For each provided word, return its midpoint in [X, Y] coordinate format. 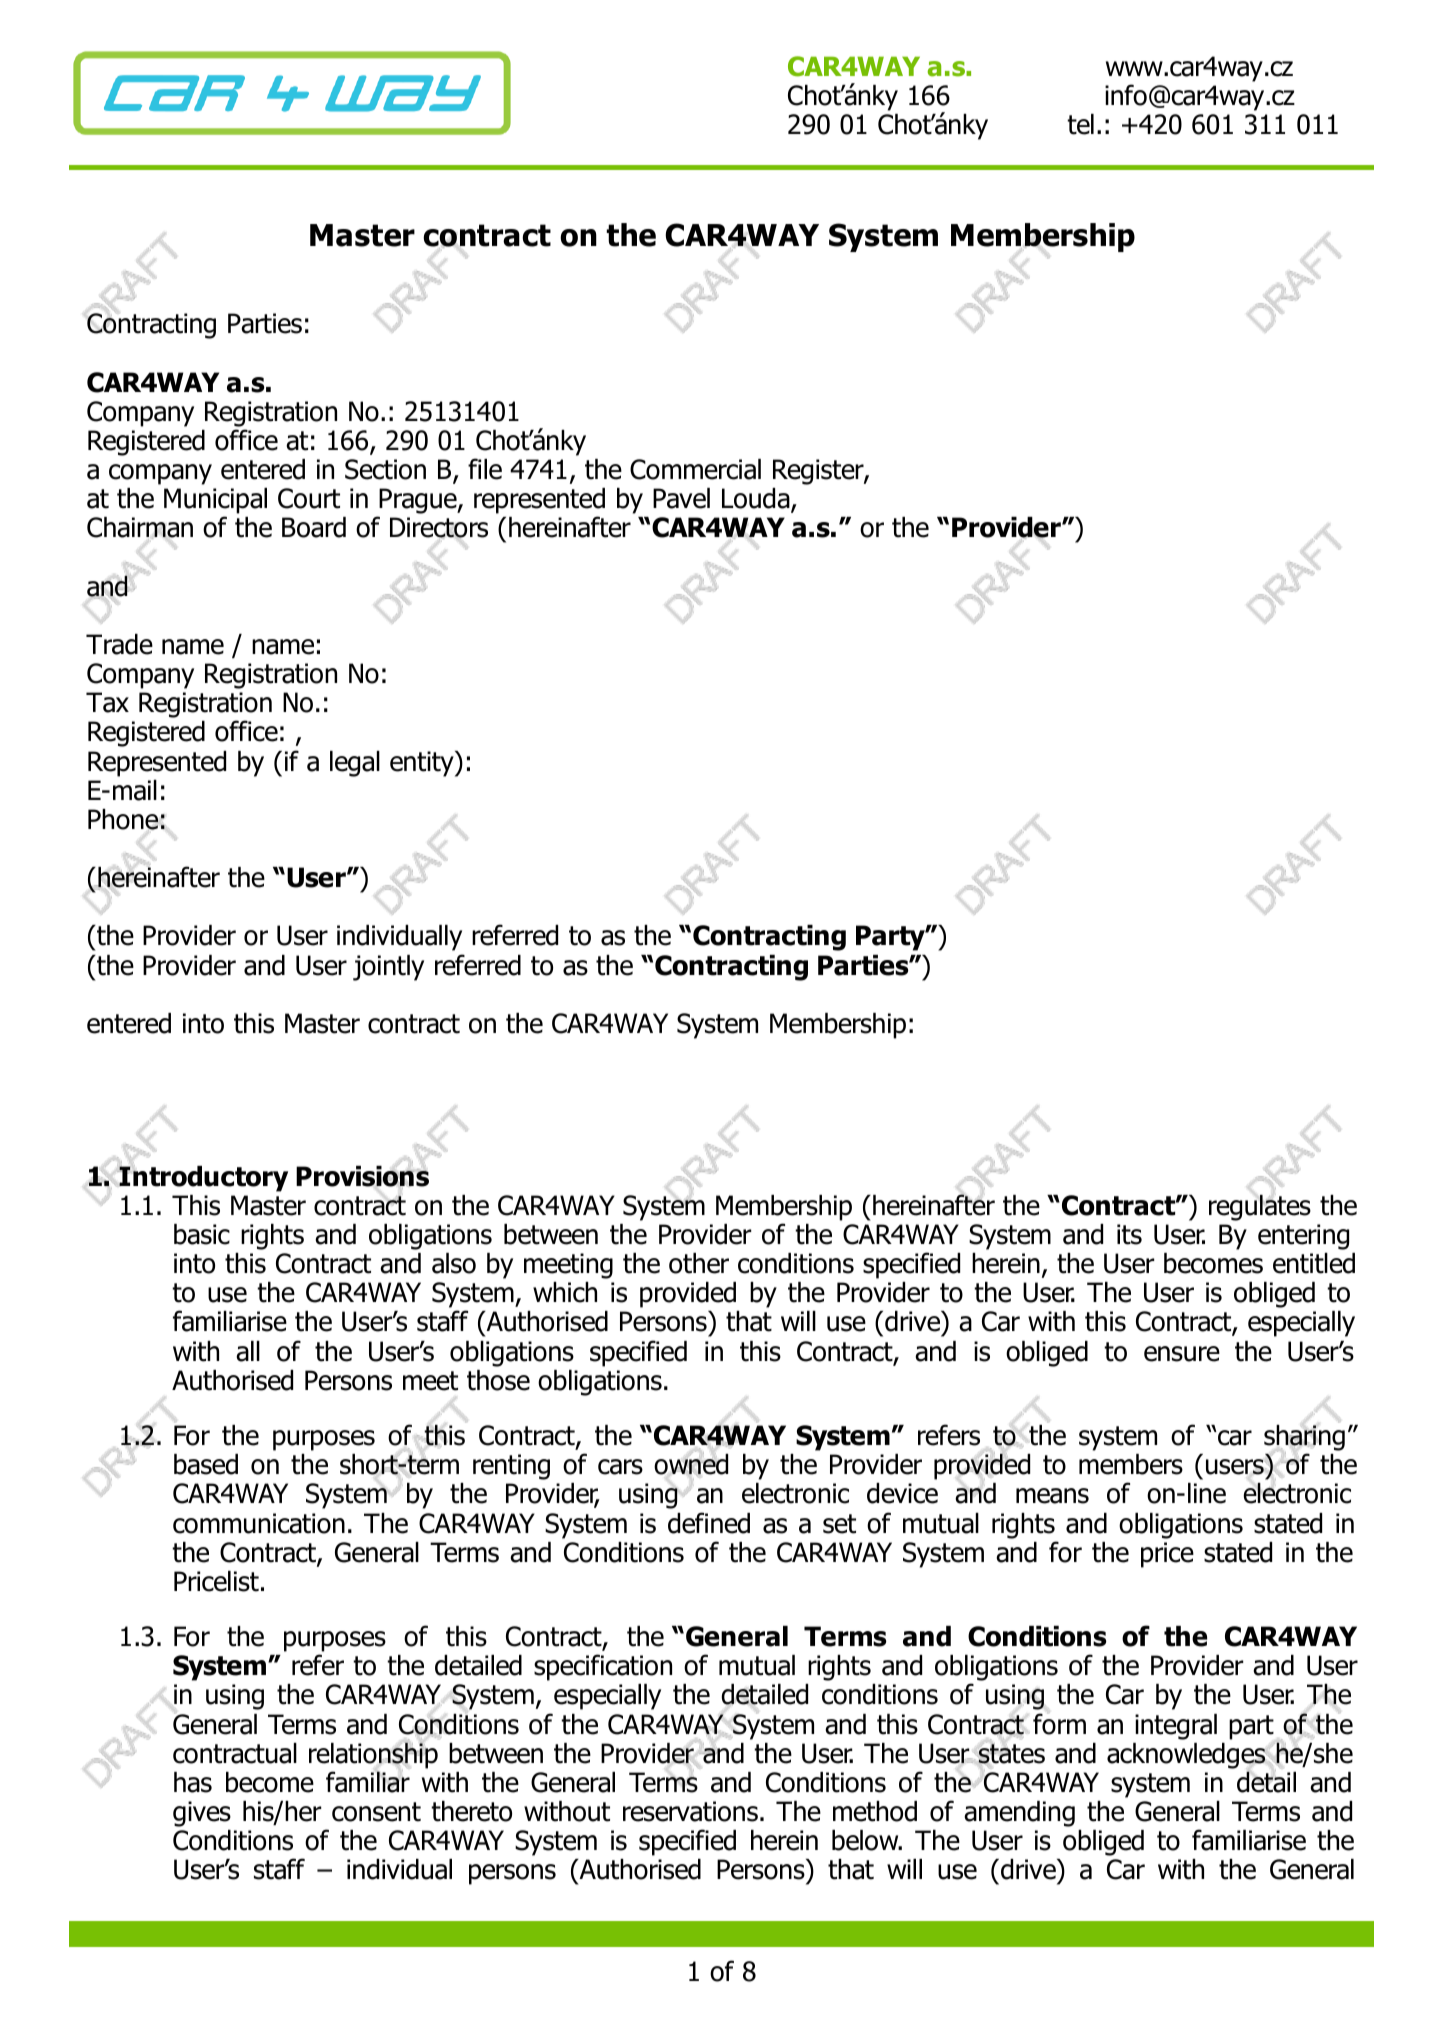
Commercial [695, 469]
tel [1080, 124]
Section [385, 469]
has [193, 1782]
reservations [690, 1811]
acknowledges [1186, 1756]
